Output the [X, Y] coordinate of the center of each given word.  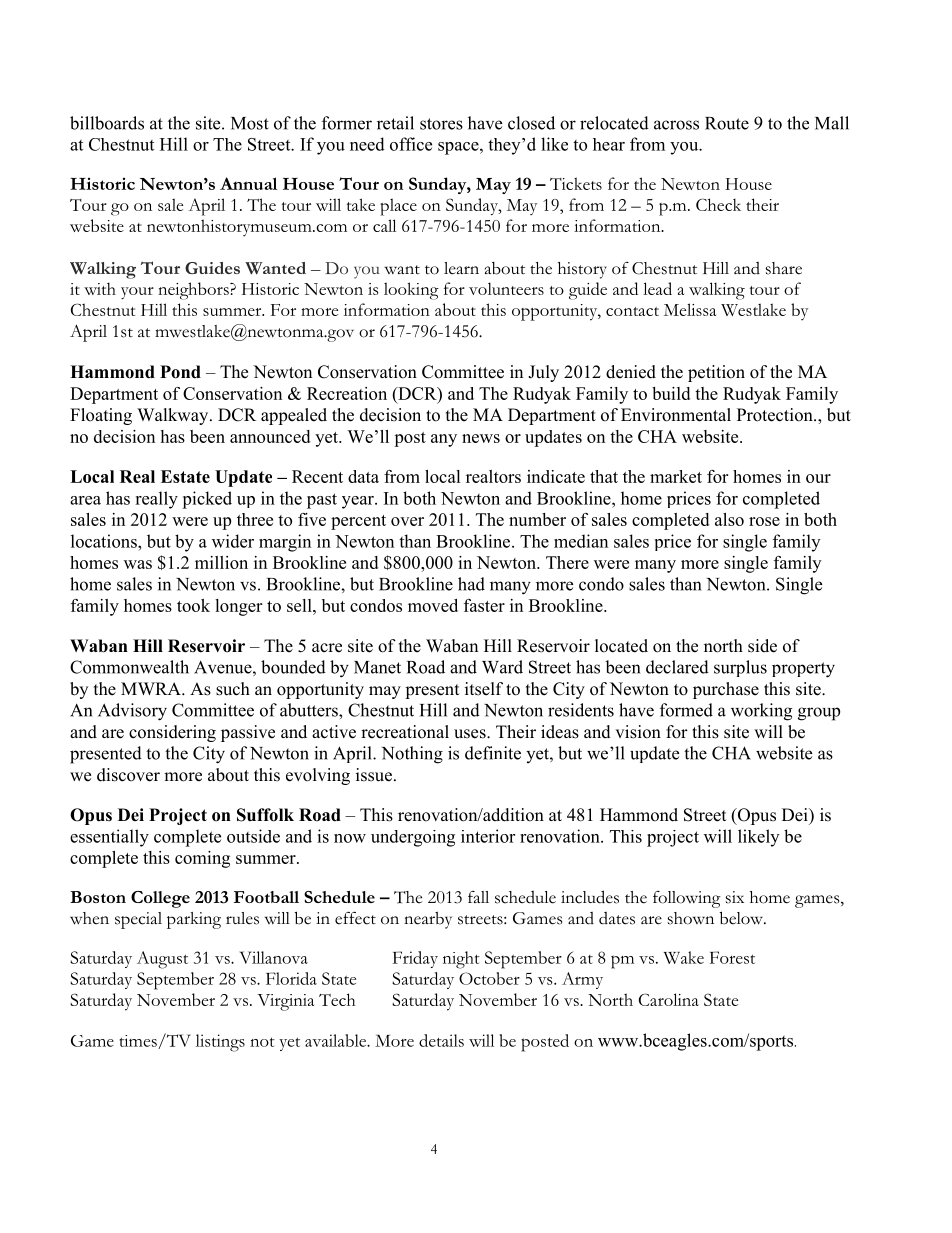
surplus [740, 668]
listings [220, 1043]
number [537, 519]
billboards [107, 123]
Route [727, 123]
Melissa [690, 309]
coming [202, 859]
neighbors [194, 291]
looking [411, 291]
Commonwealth [129, 667]
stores [441, 124]
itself [484, 689]
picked [207, 500]
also [729, 519]
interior [488, 836]
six [735, 897]
